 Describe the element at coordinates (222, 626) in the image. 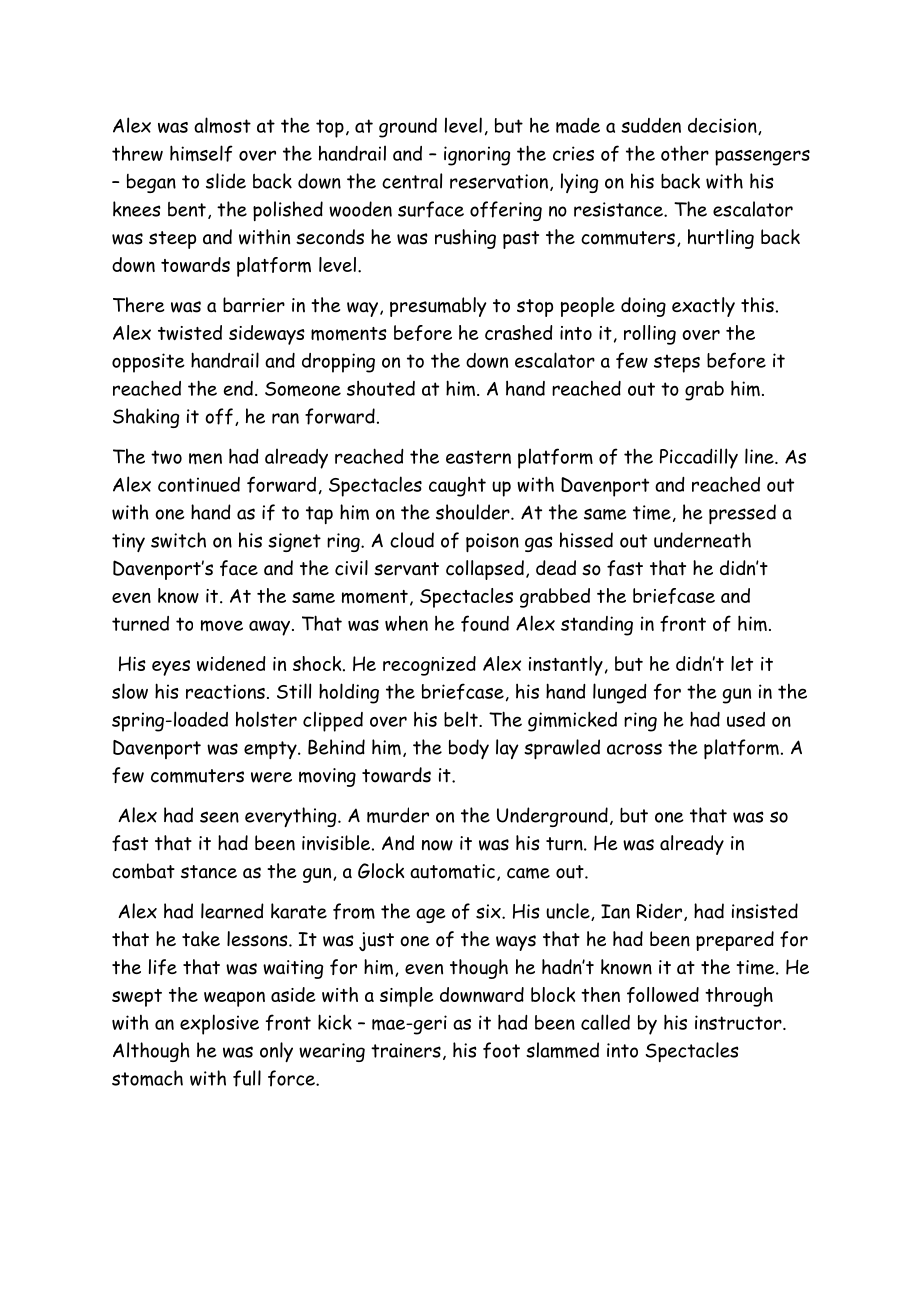

I see `move` at that location.
